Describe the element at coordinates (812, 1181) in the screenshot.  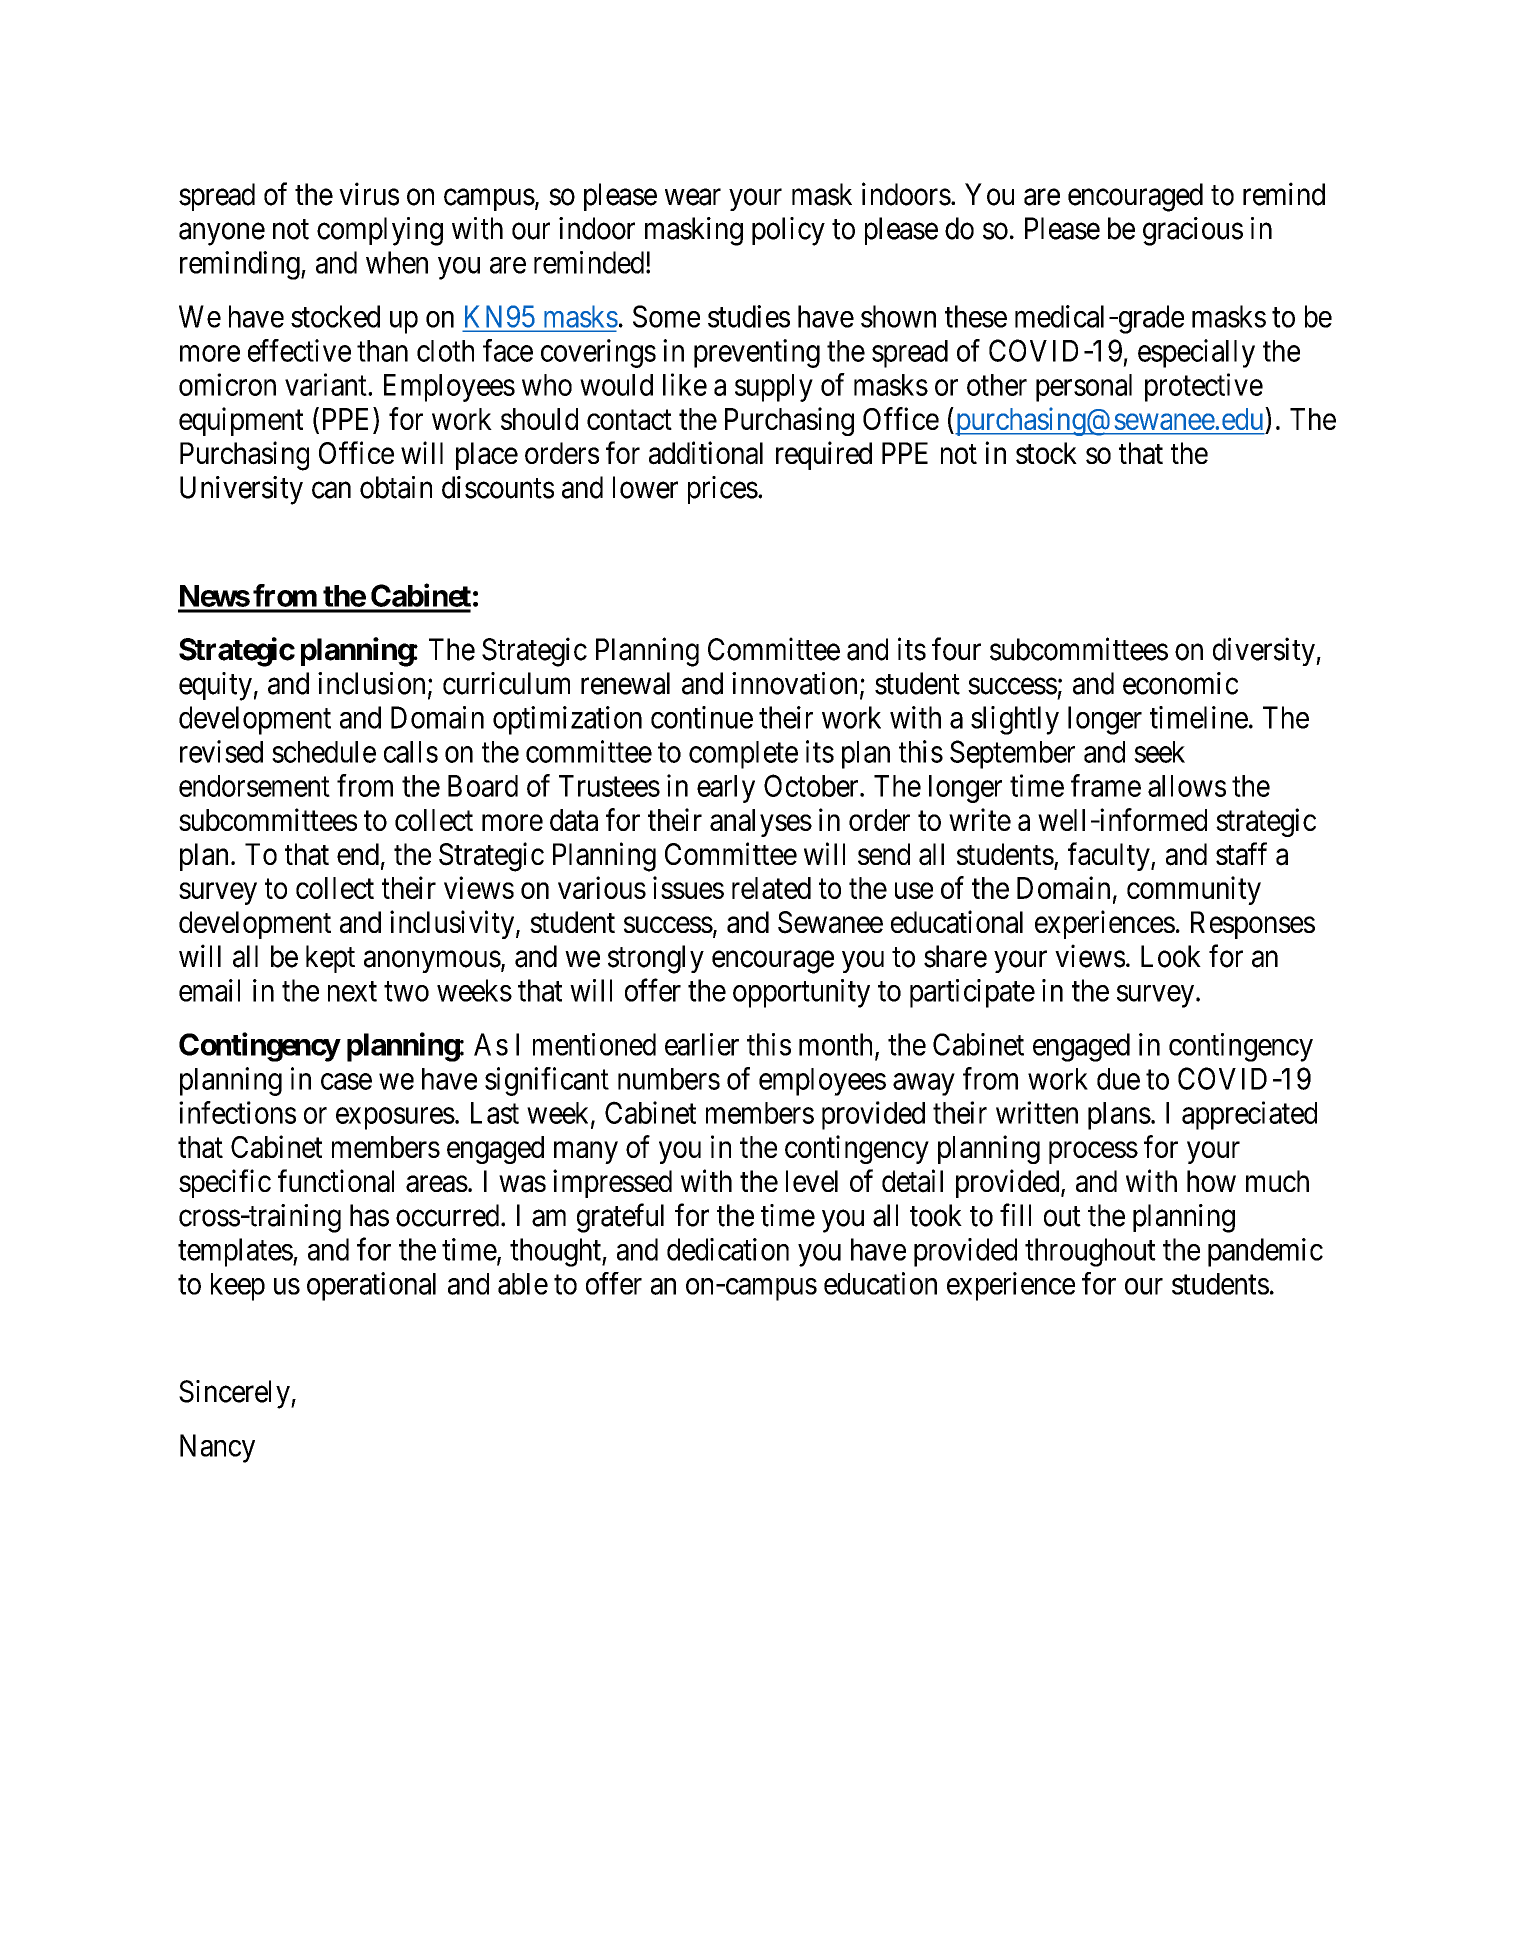
I see `level` at that location.
